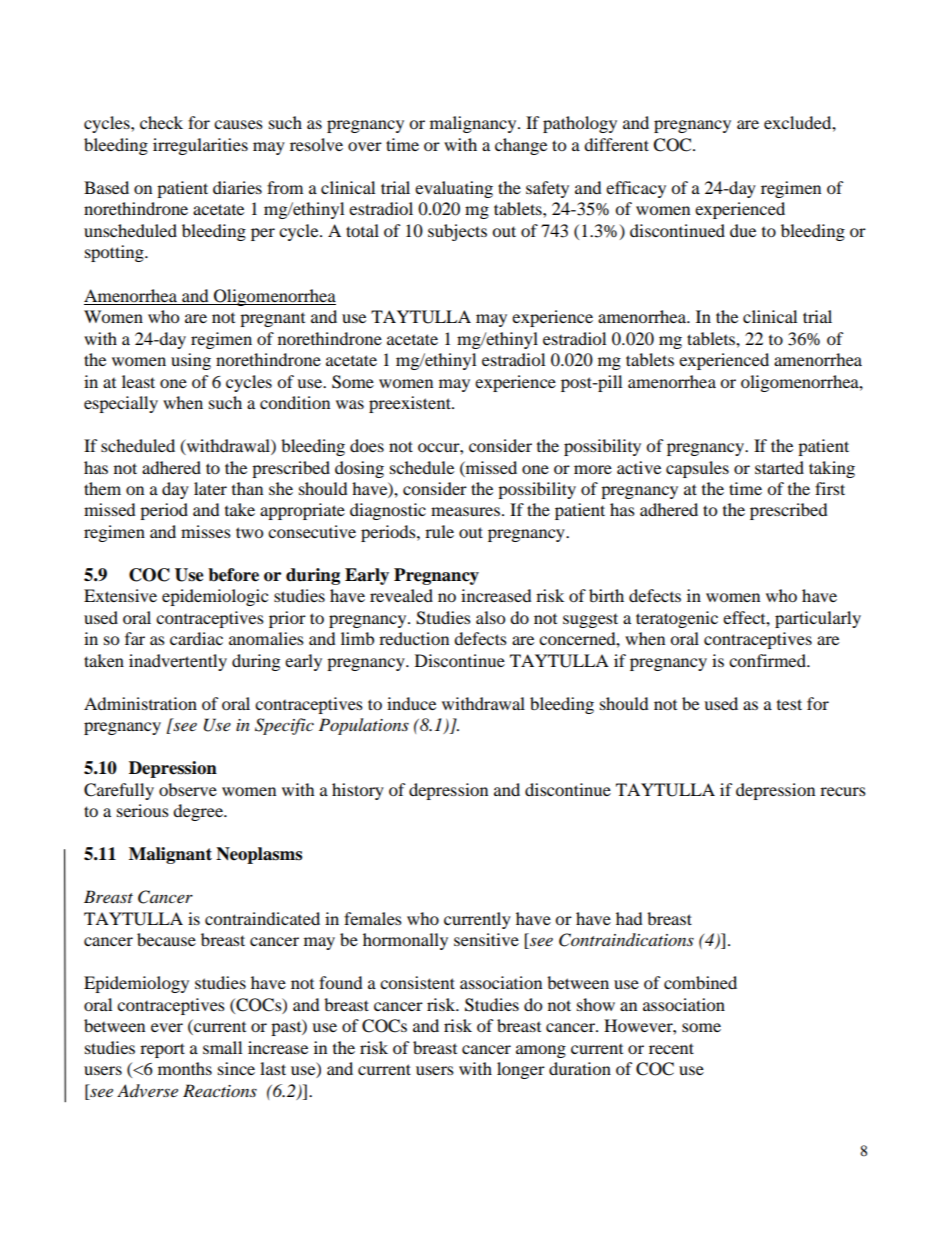  Describe the element at coordinates (671, 1048) in the document. I see `recent` at that location.
